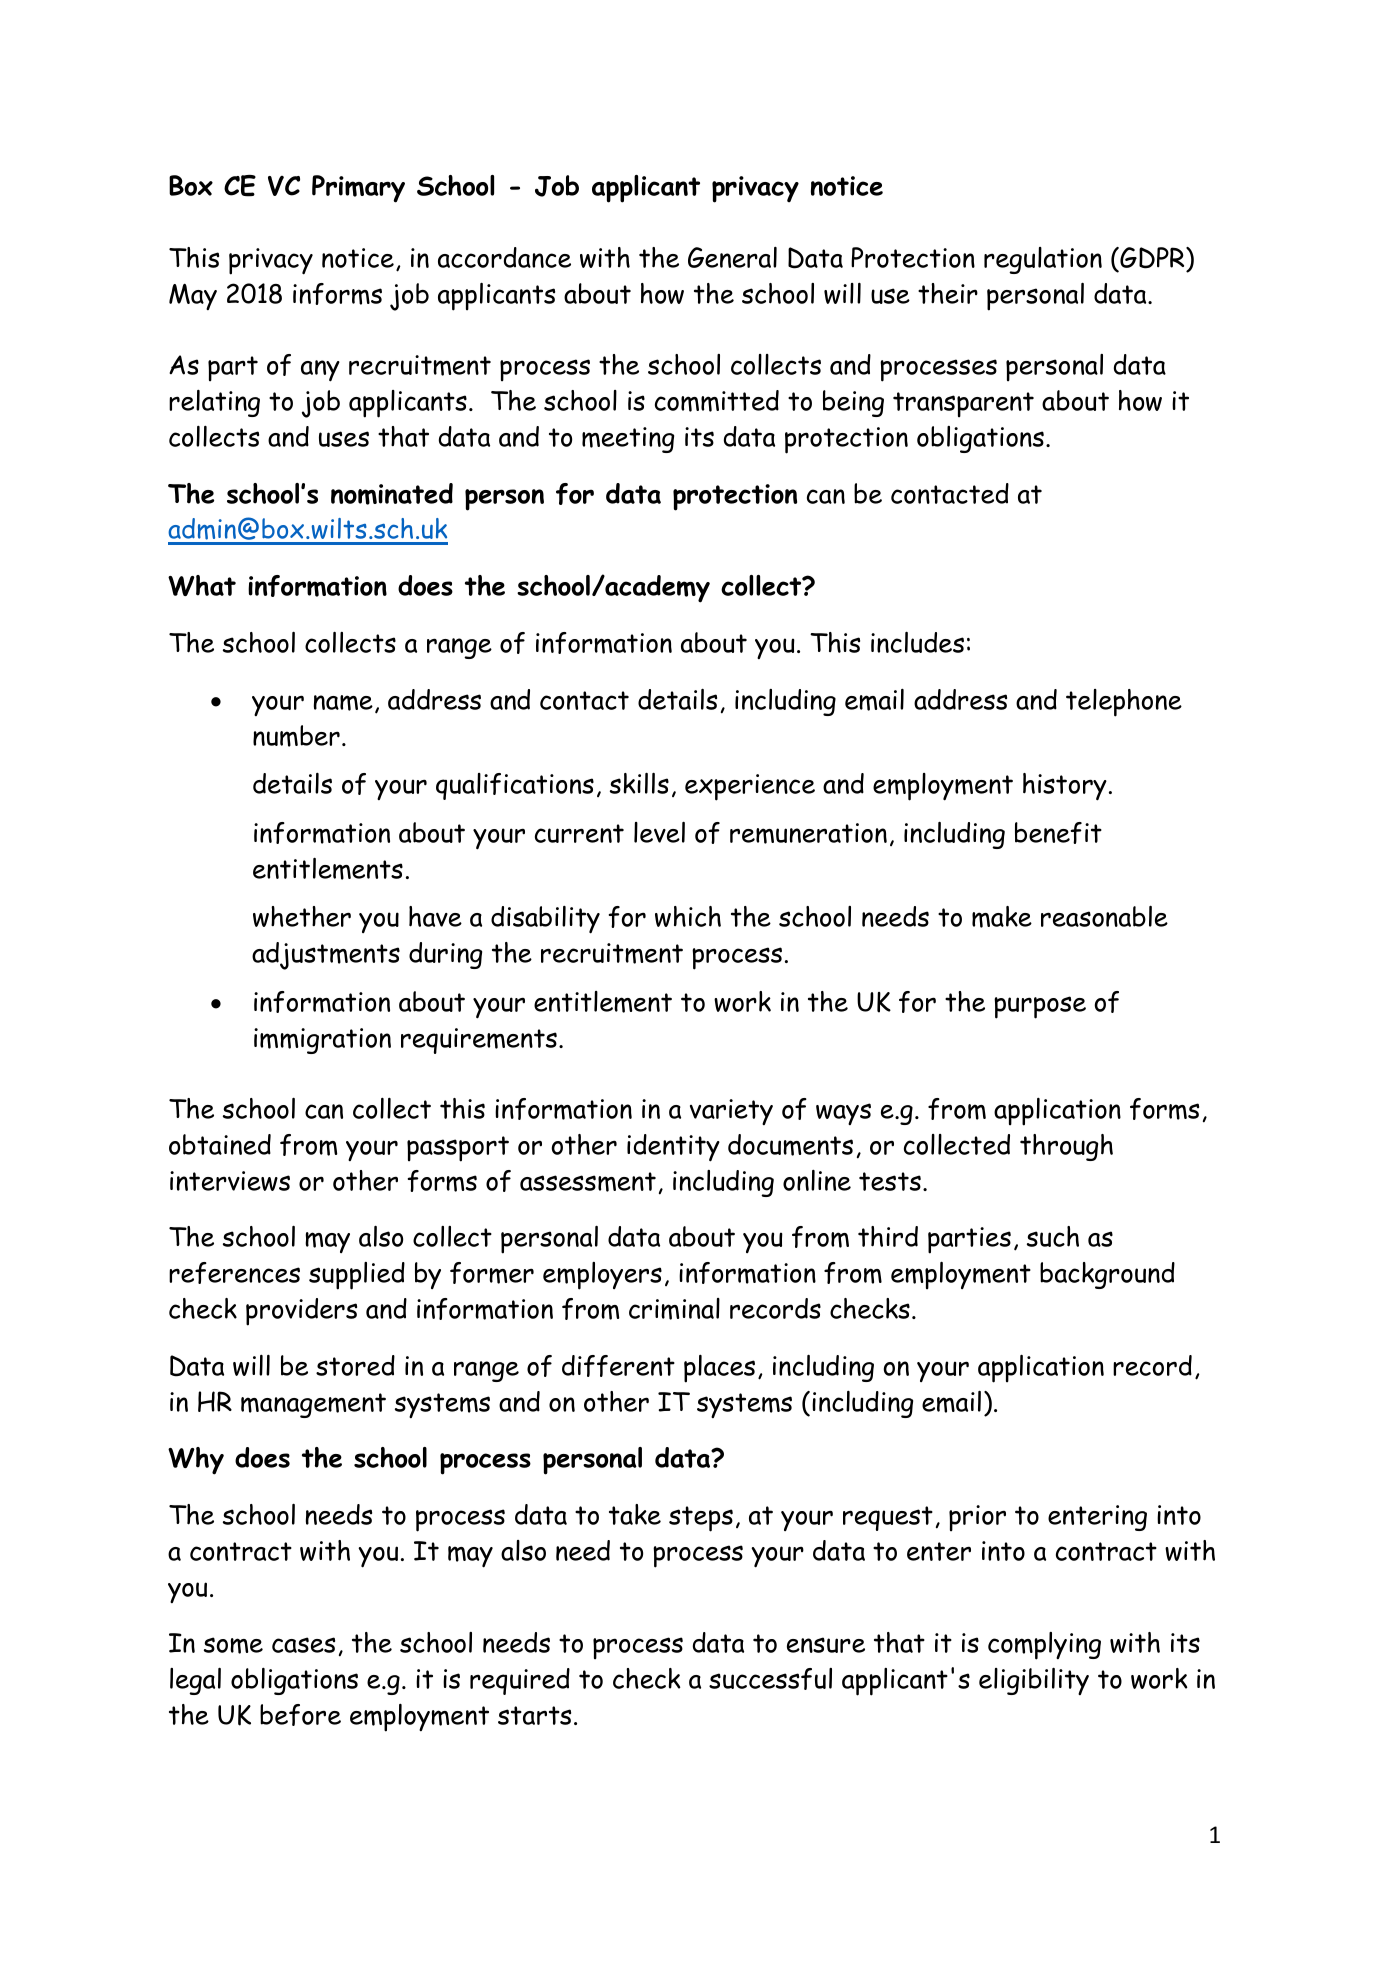 This page has height=1964, width=1389. I want to click on cases, so click(303, 1645).
